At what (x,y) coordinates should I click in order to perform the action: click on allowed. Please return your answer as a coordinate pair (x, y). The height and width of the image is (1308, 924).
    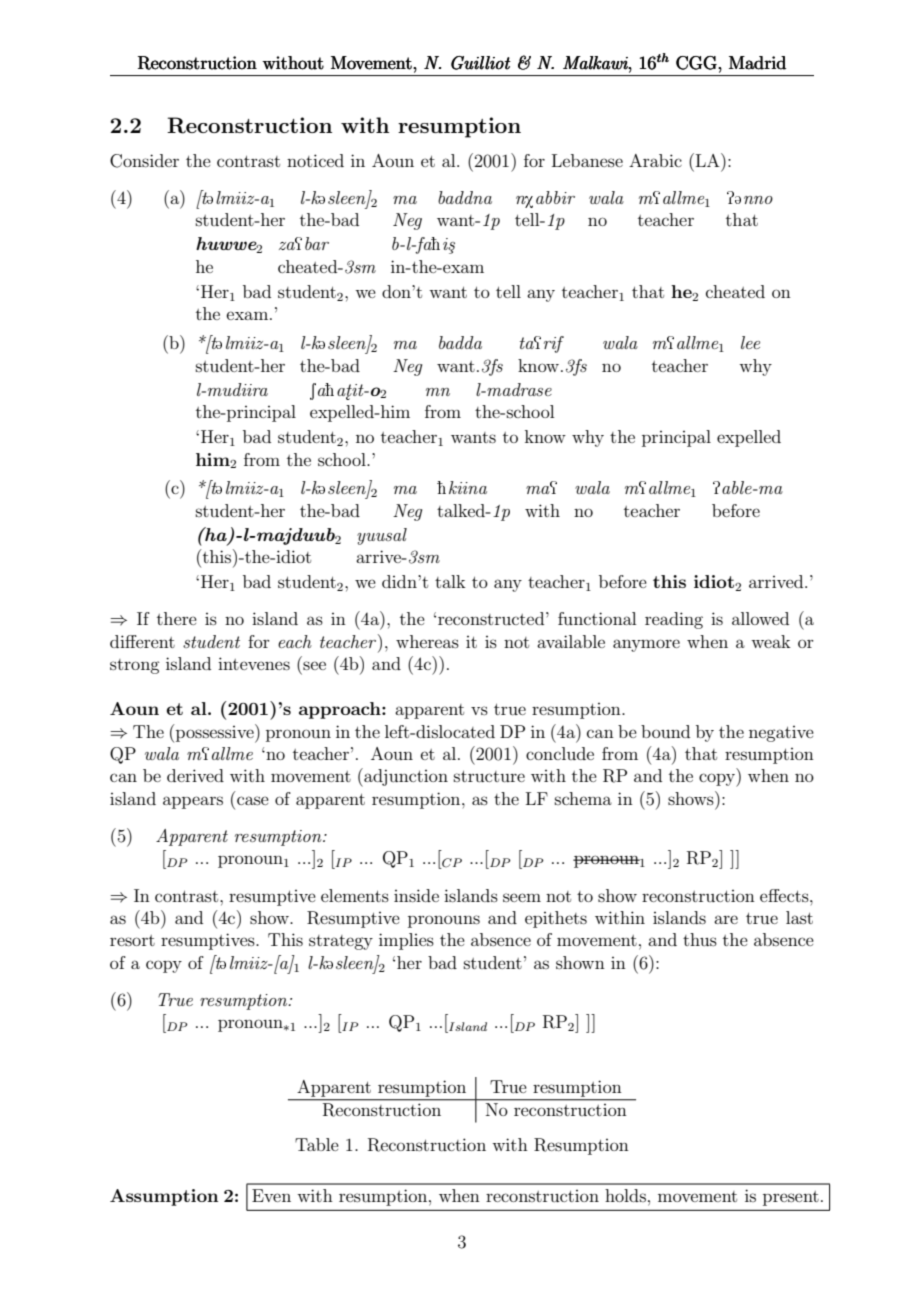
    Looking at the image, I should click on (760, 618).
